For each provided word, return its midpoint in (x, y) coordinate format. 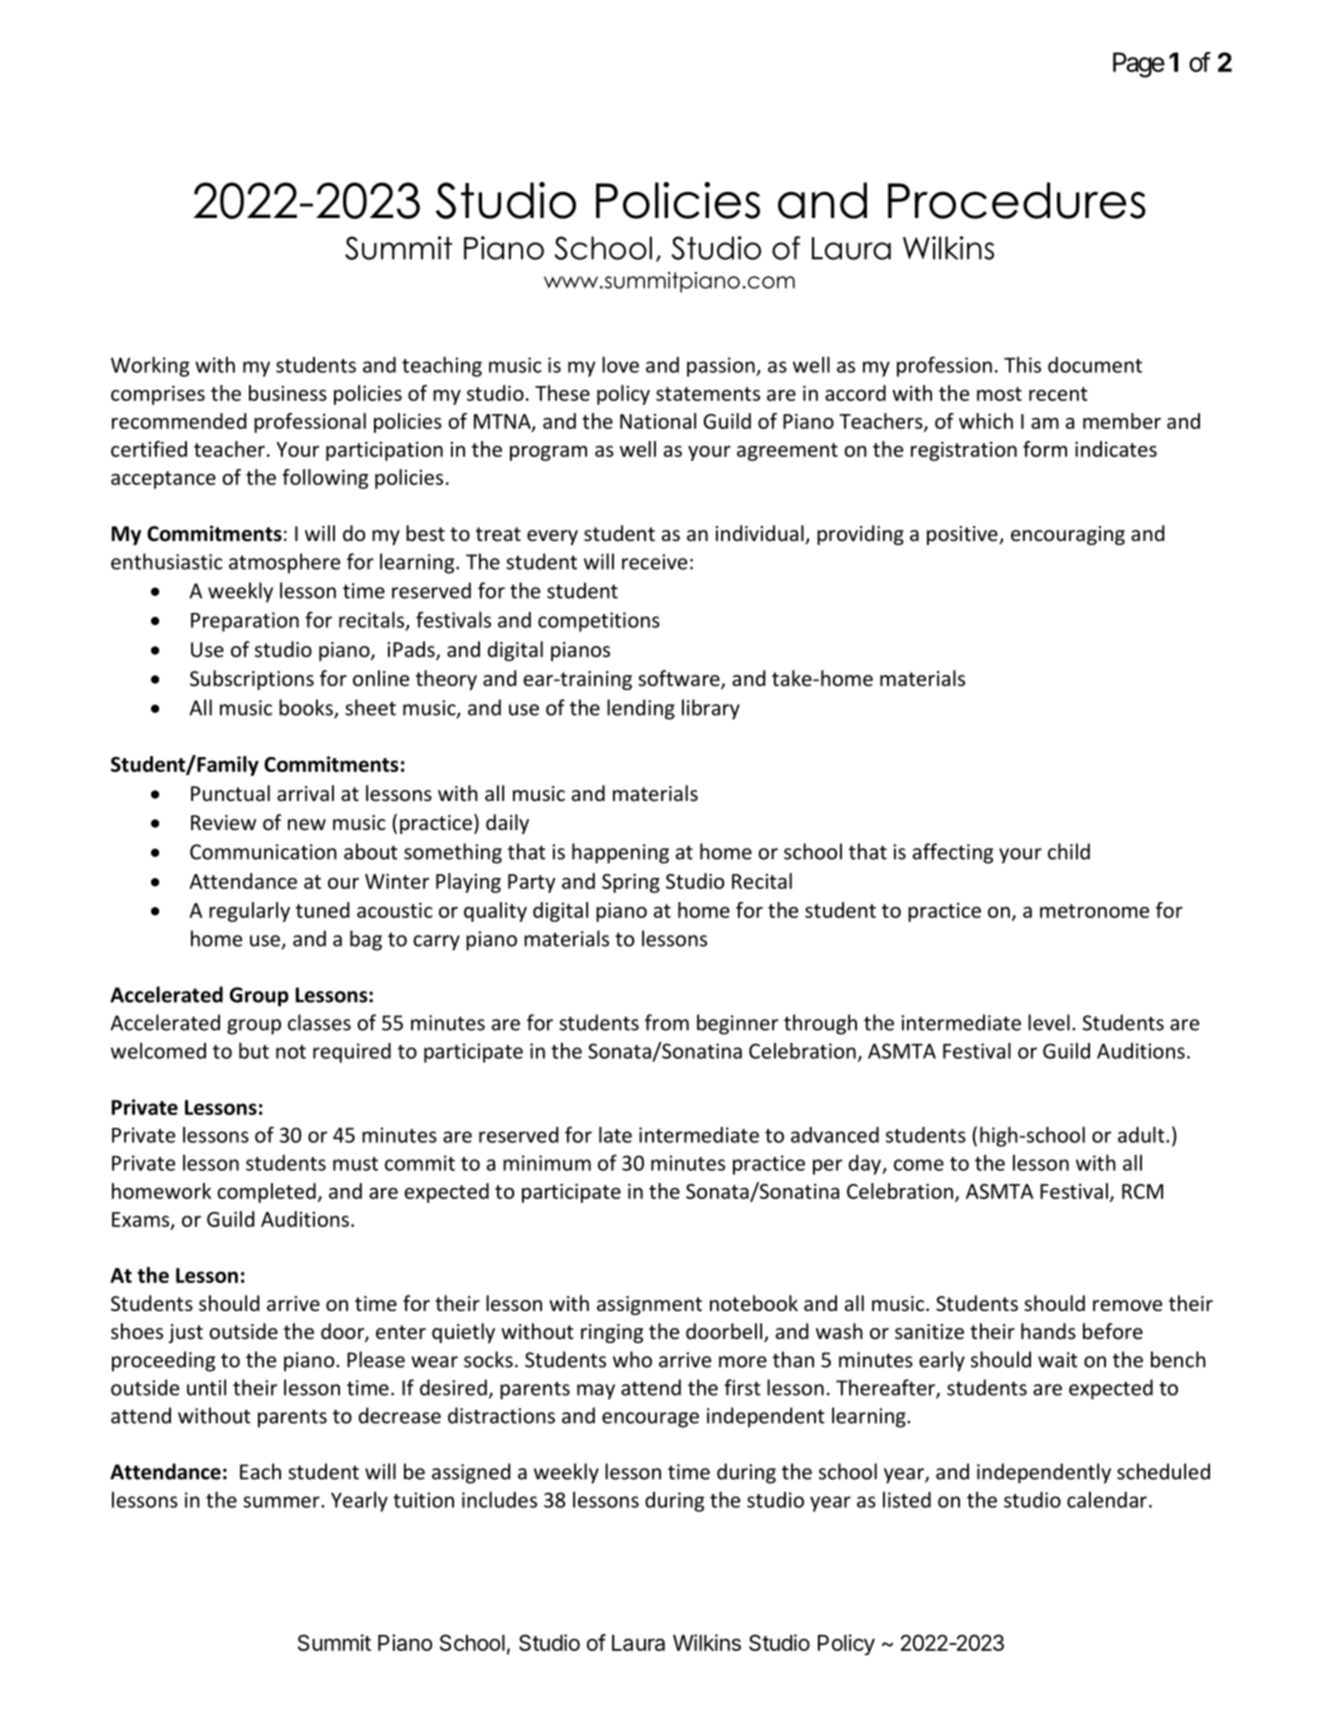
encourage (650, 1420)
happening (620, 853)
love (620, 364)
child (1069, 851)
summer (282, 1502)
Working (150, 366)
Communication (263, 852)
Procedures (1017, 200)
